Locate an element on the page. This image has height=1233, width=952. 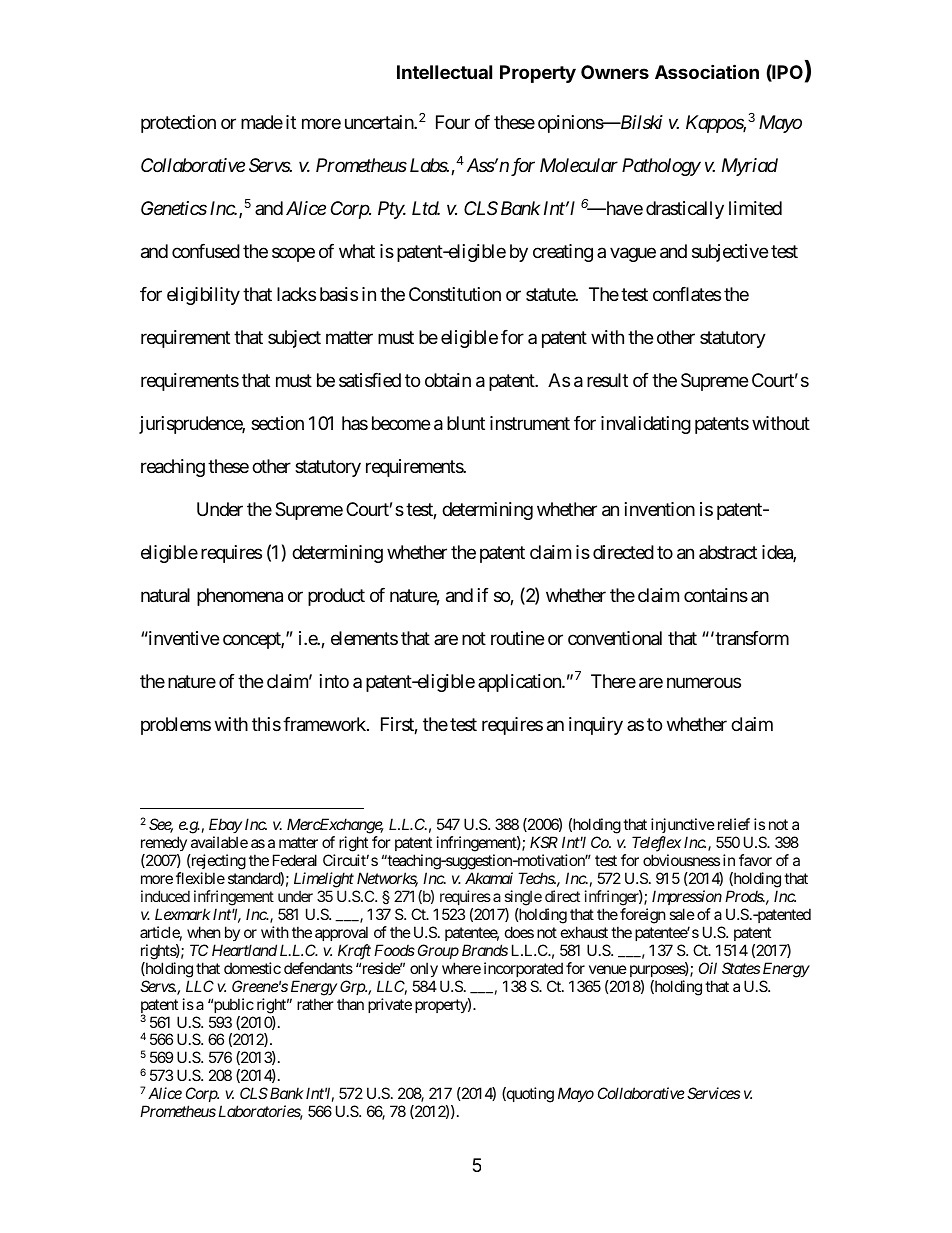
domestic is located at coordinates (252, 968).
